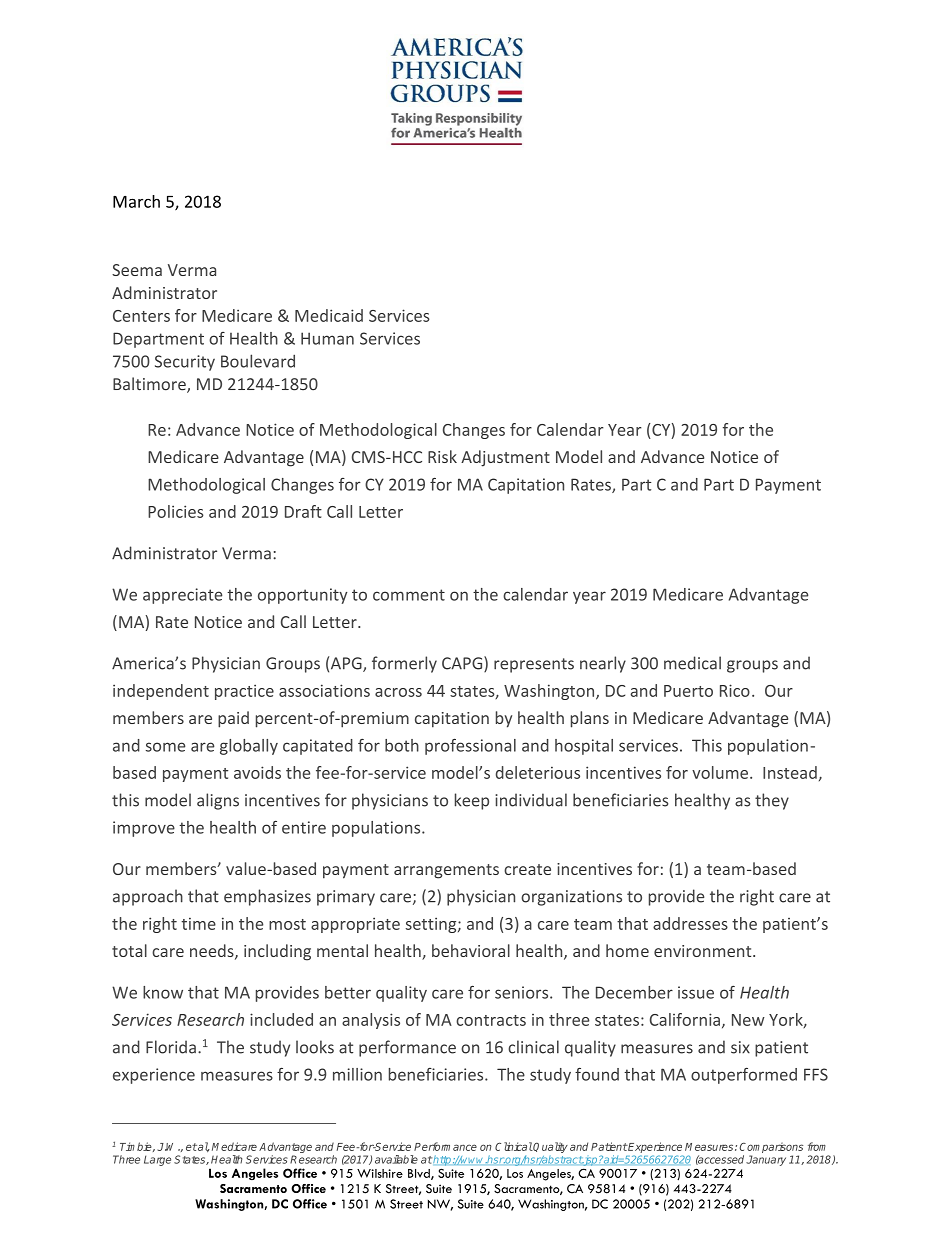  I want to click on March, so click(136, 201).
